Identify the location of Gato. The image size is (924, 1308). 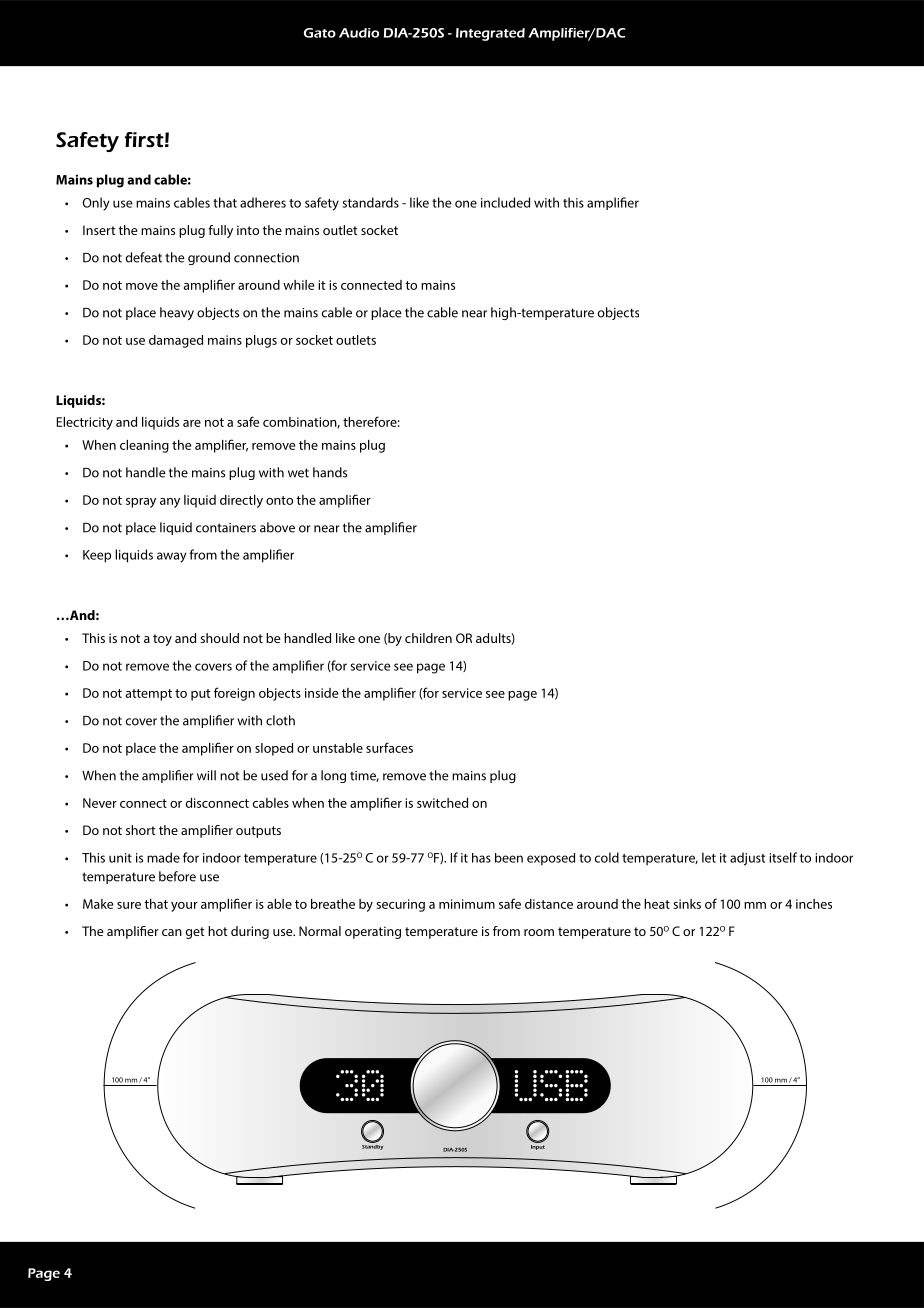
(320, 33).
